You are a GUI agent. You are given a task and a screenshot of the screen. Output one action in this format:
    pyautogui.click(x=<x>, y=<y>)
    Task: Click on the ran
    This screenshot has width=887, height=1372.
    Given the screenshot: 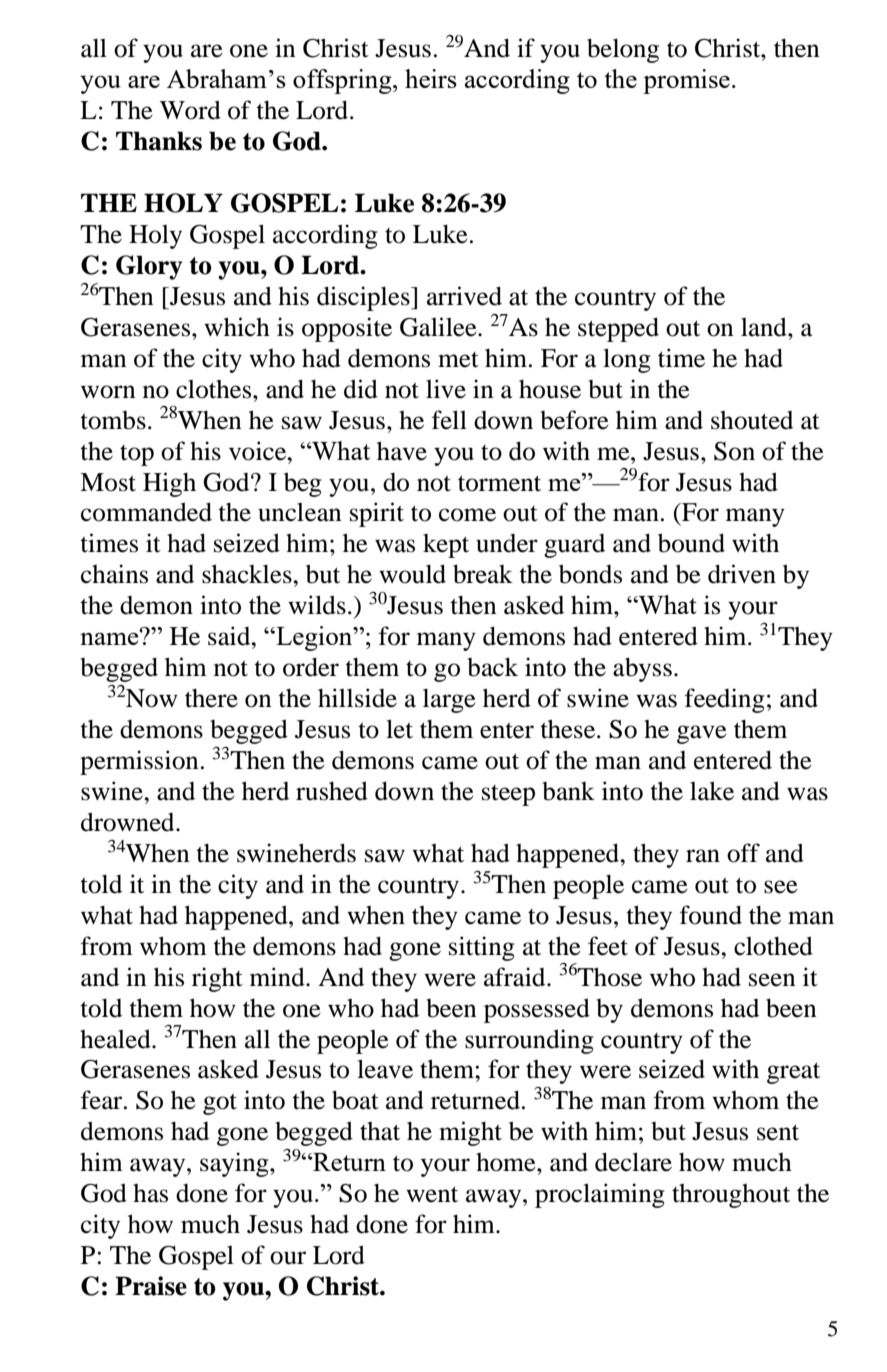 What is the action you would take?
    pyautogui.click(x=703, y=856)
